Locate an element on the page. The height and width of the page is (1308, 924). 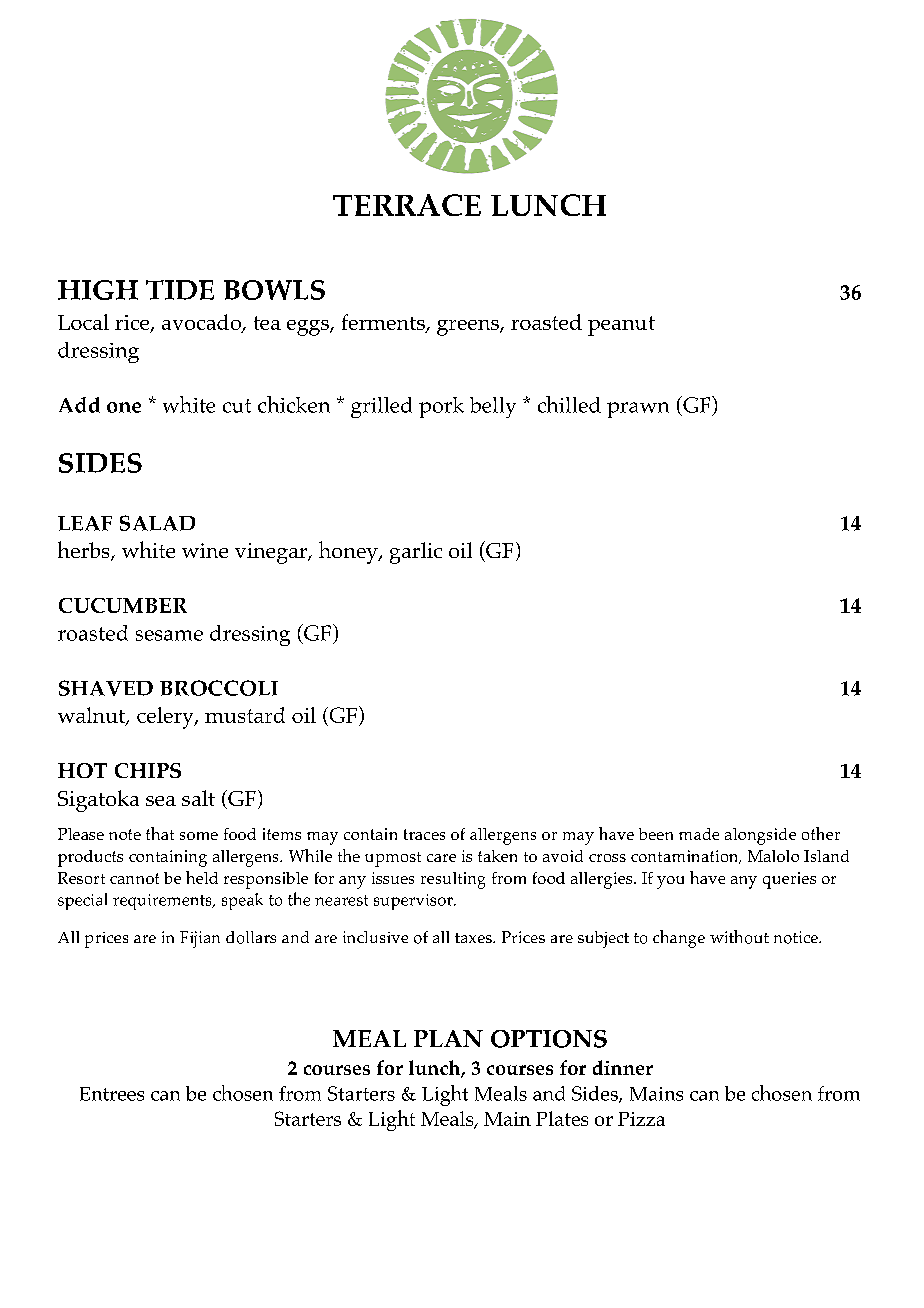
Pizza is located at coordinates (641, 1119).
